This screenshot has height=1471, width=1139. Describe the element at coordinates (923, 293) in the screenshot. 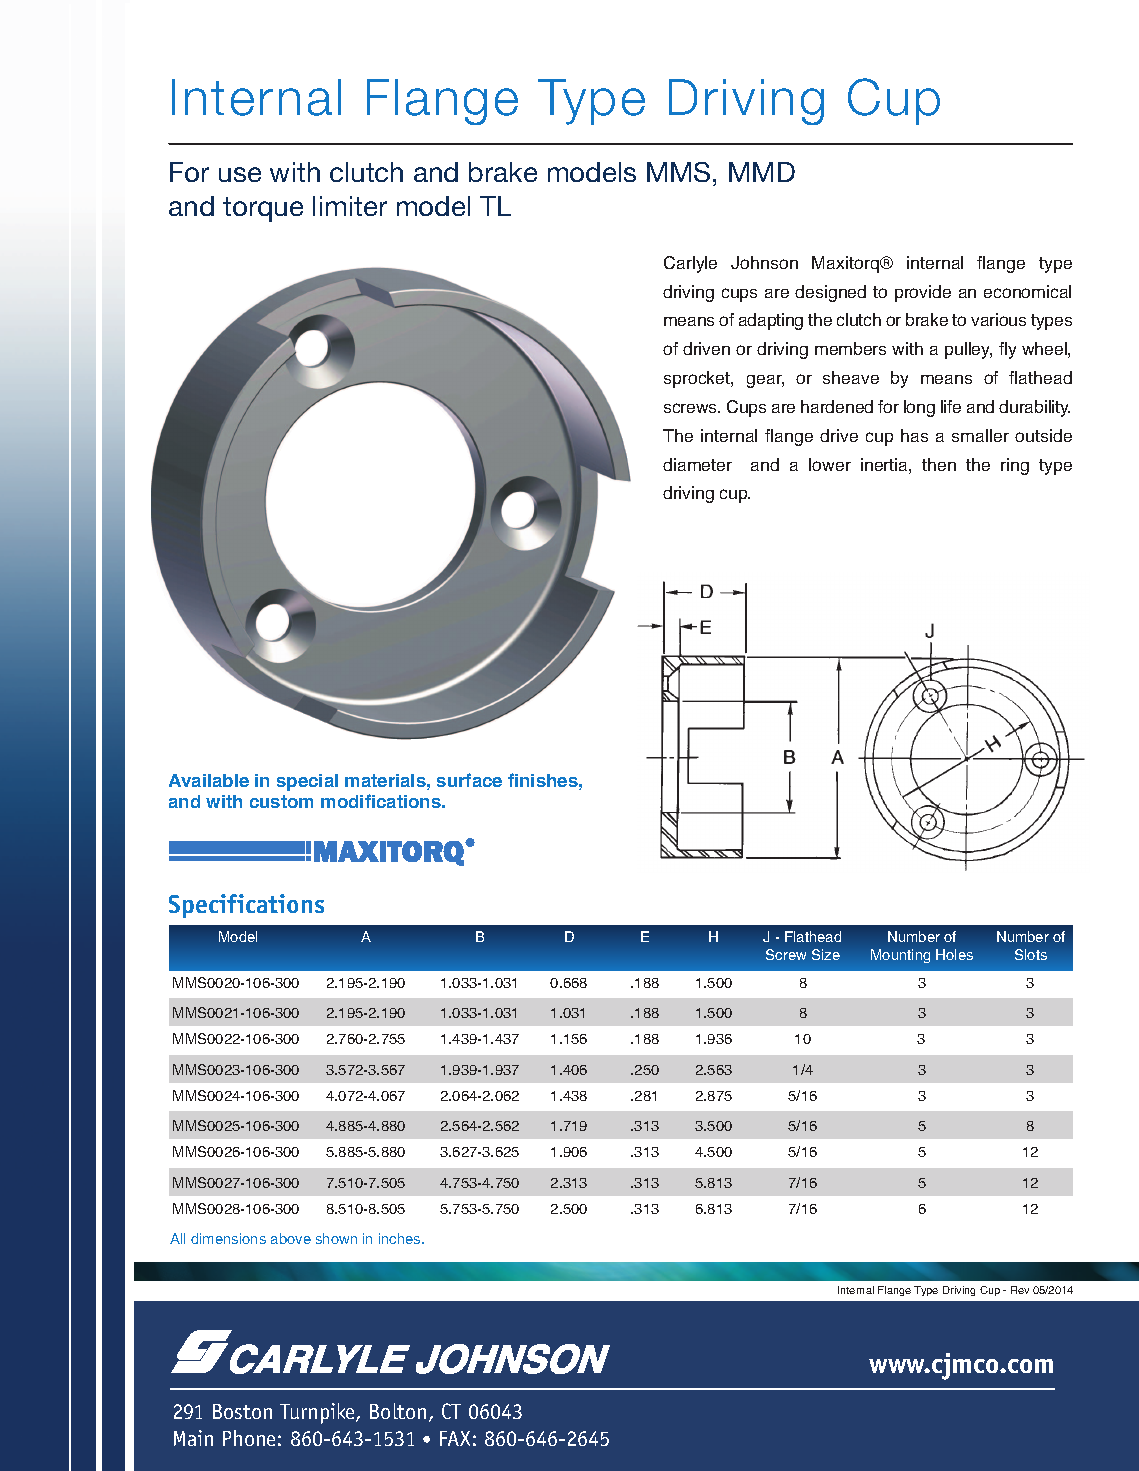

I see `provide` at that location.
